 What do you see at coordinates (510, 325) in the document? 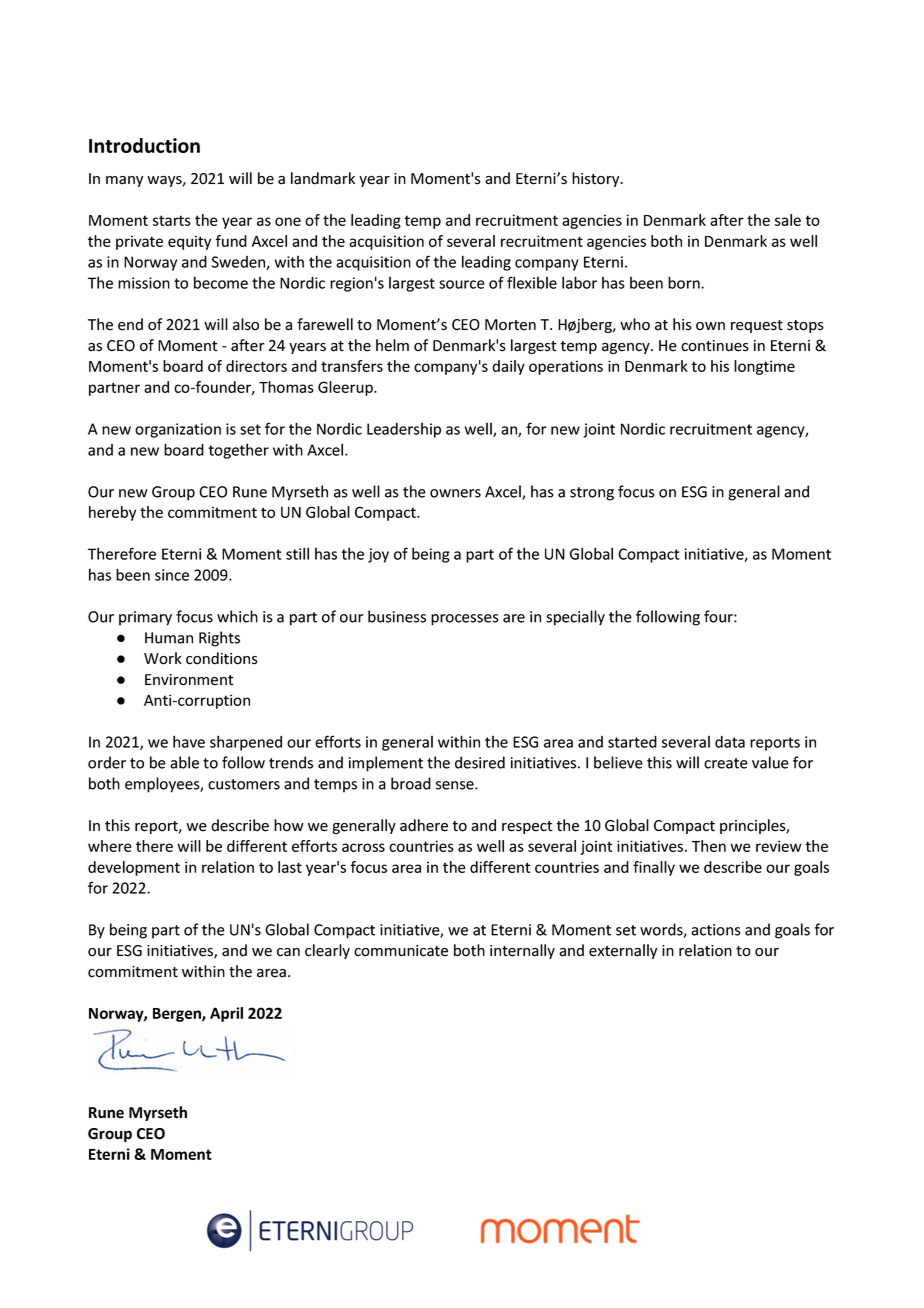
I see `Morten` at bounding box center [510, 325].
